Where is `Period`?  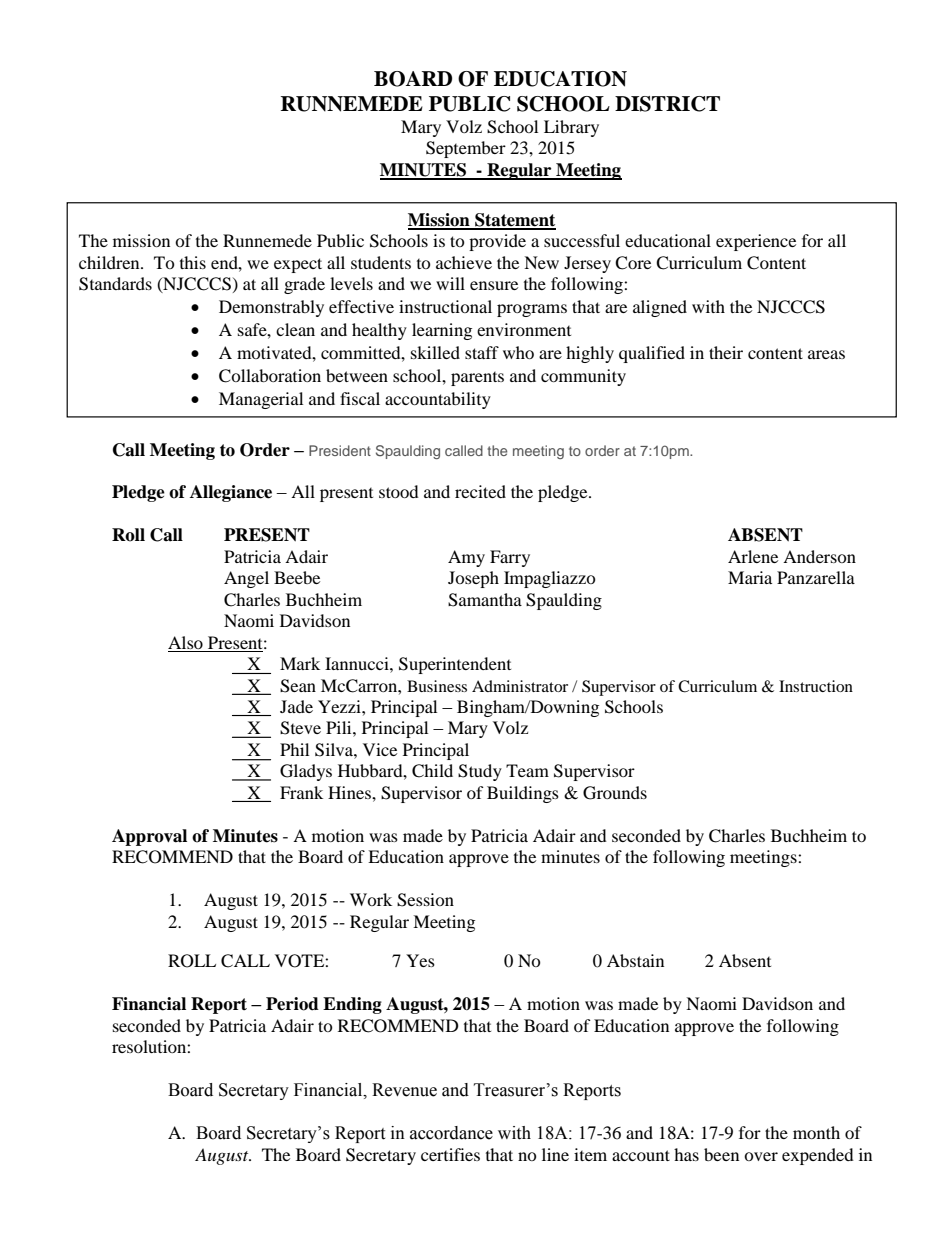 Period is located at coordinates (292, 1004).
